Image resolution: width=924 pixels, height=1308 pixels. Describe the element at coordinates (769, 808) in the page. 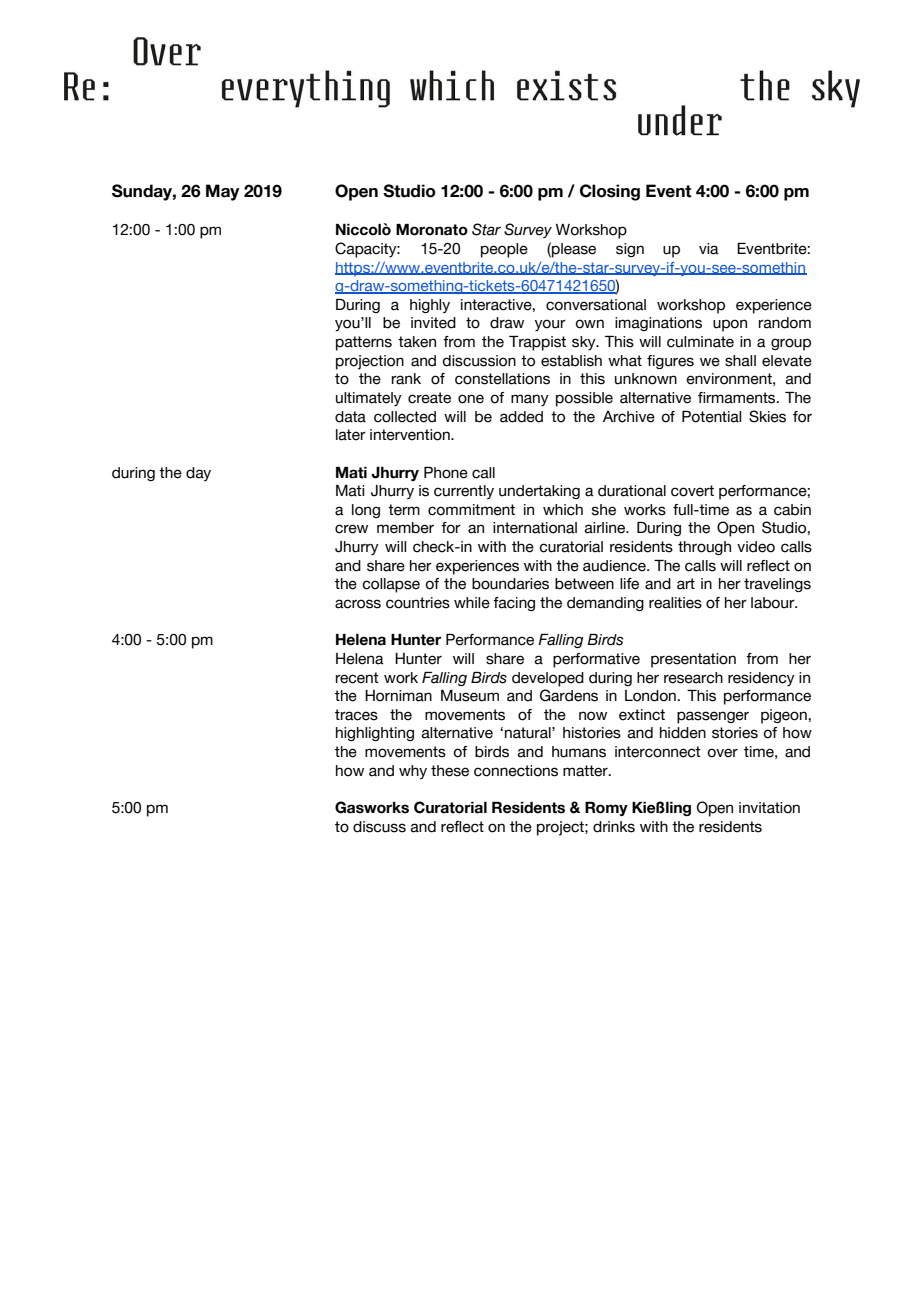

I see `invitation` at that location.
